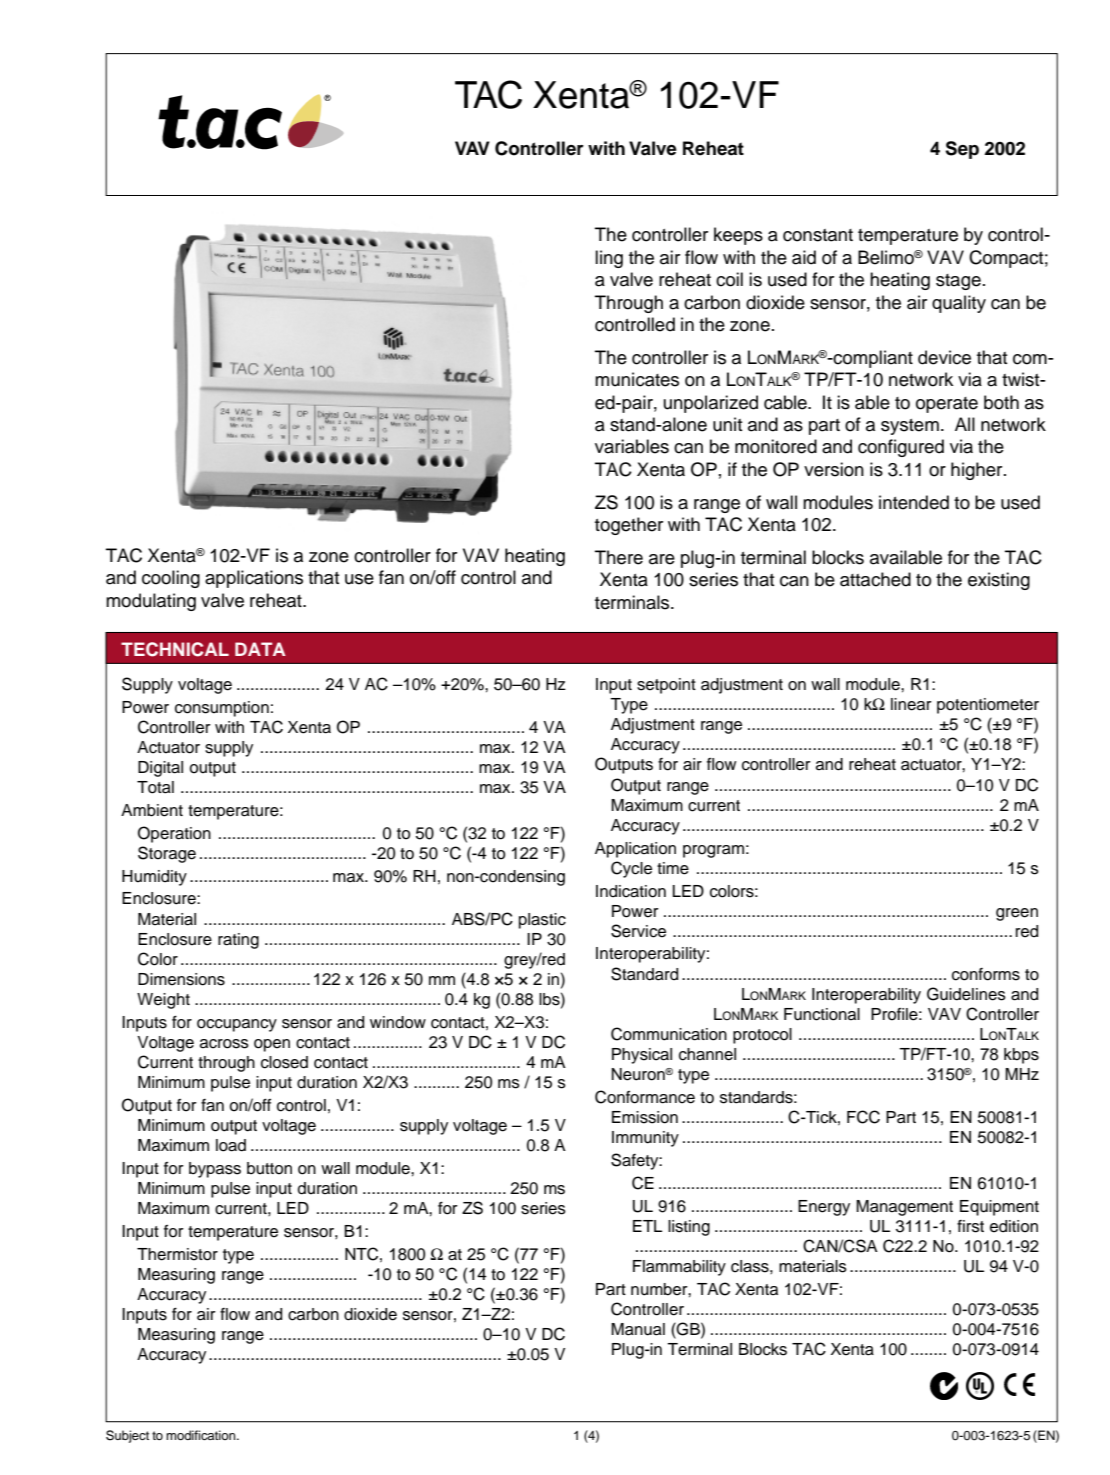 The image size is (1110, 1475). Describe the element at coordinates (970, 1226) in the screenshot. I see `first` at that location.
